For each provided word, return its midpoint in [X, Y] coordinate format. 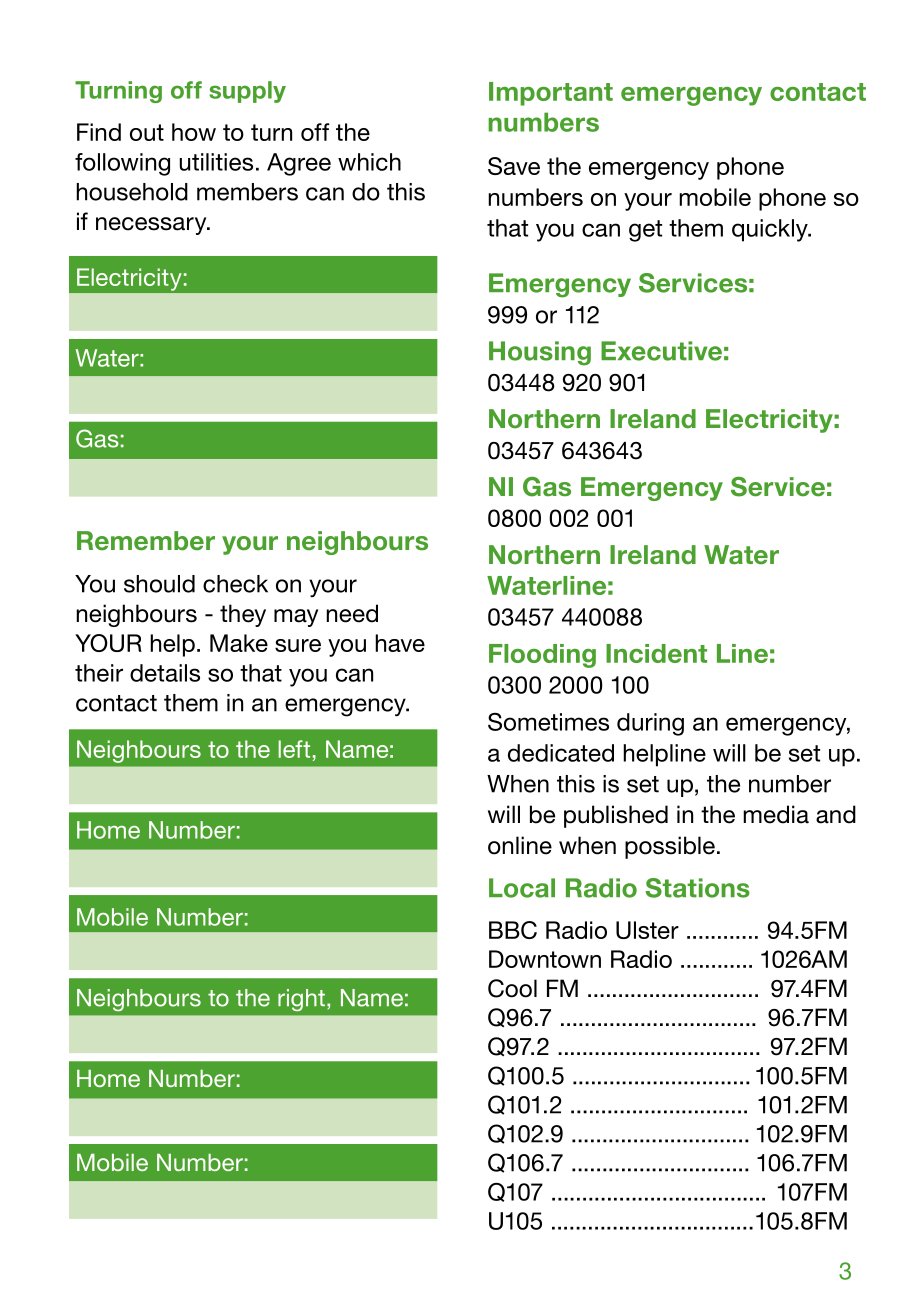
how [194, 132]
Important [551, 94]
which [369, 162]
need [352, 613]
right [301, 1000]
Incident [656, 653]
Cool [512, 988]
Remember [146, 541]
